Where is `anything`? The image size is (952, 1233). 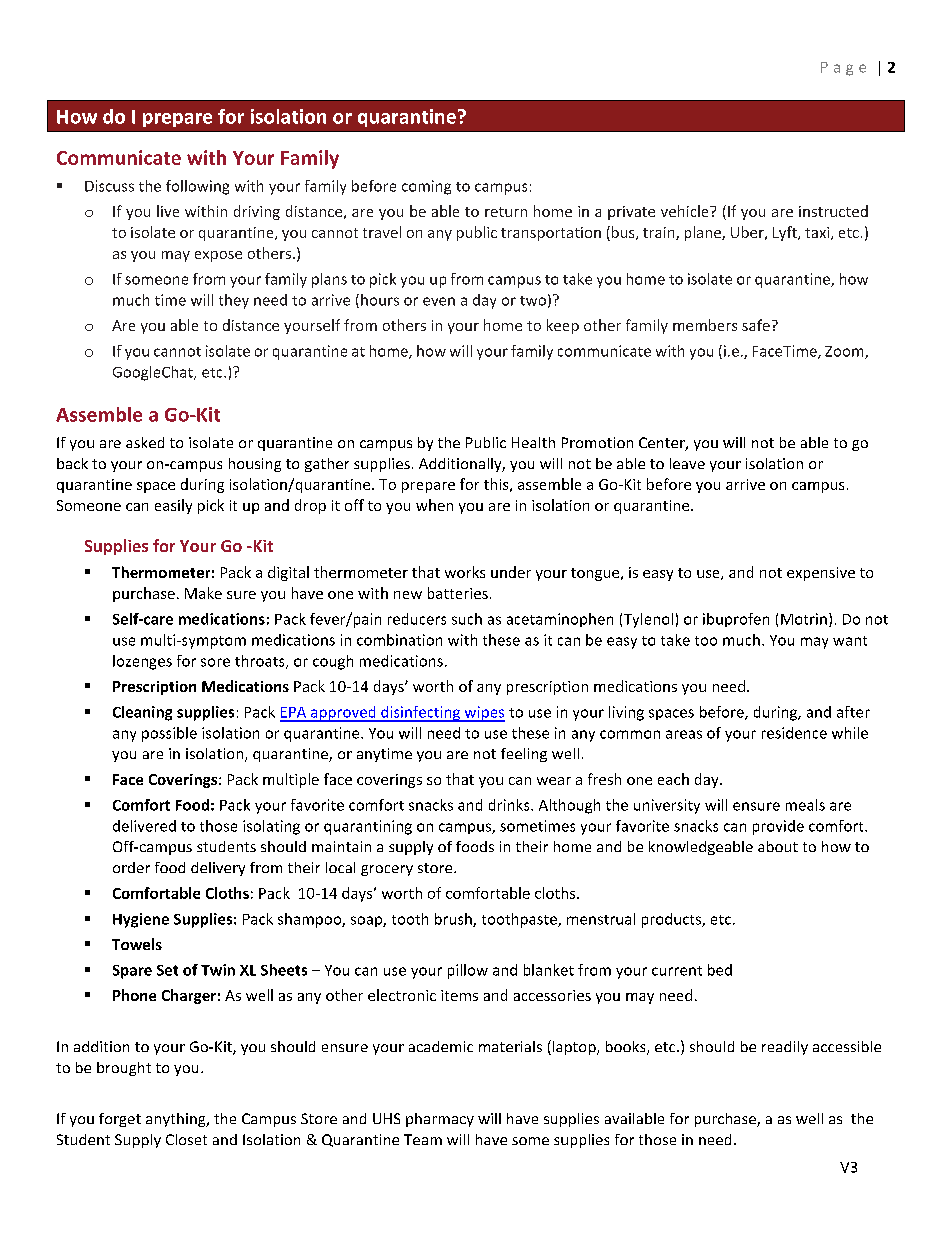 anything is located at coordinates (177, 1120).
